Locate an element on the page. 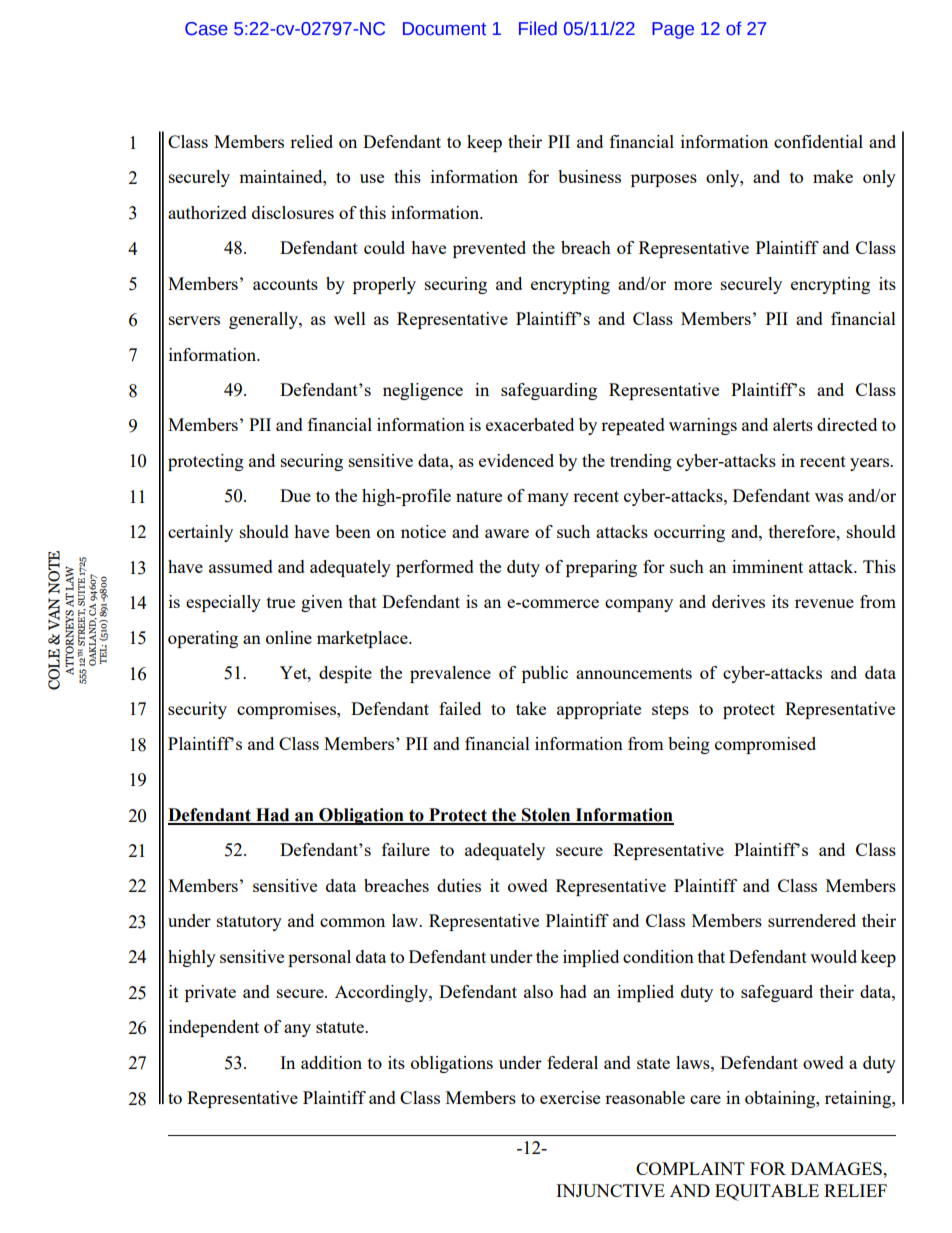  Filed is located at coordinates (538, 28).
